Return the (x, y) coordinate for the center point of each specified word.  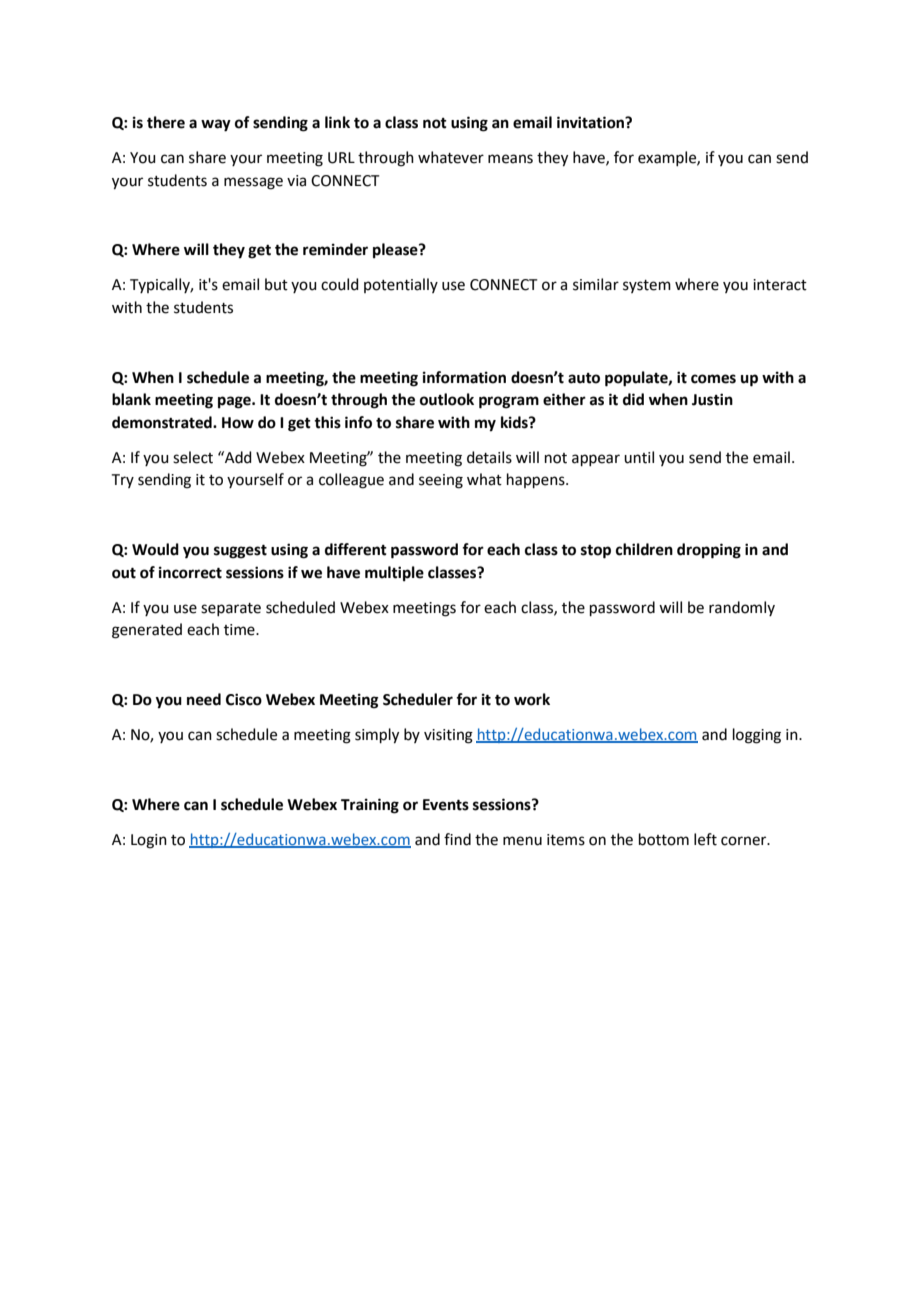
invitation (591, 122)
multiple (394, 574)
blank (131, 399)
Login (149, 841)
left (705, 839)
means (510, 159)
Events (446, 805)
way (216, 125)
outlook (447, 399)
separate (231, 609)
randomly (742, 608)
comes (713, 379)
